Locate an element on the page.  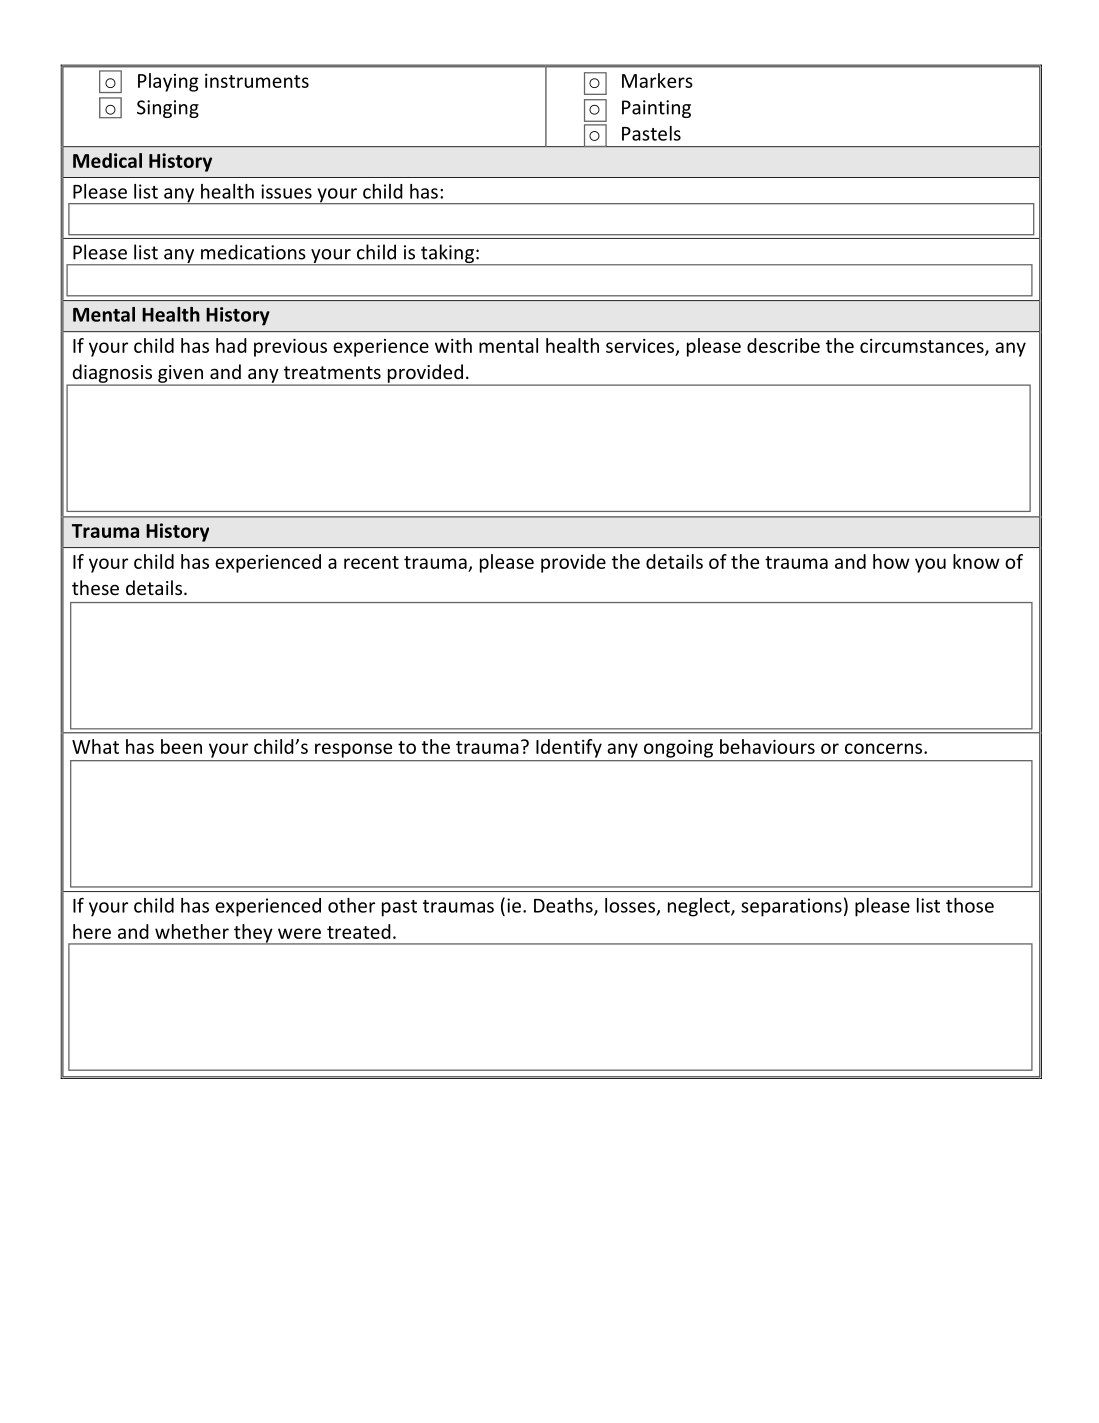
separations is located at coordinates (791, 907).
